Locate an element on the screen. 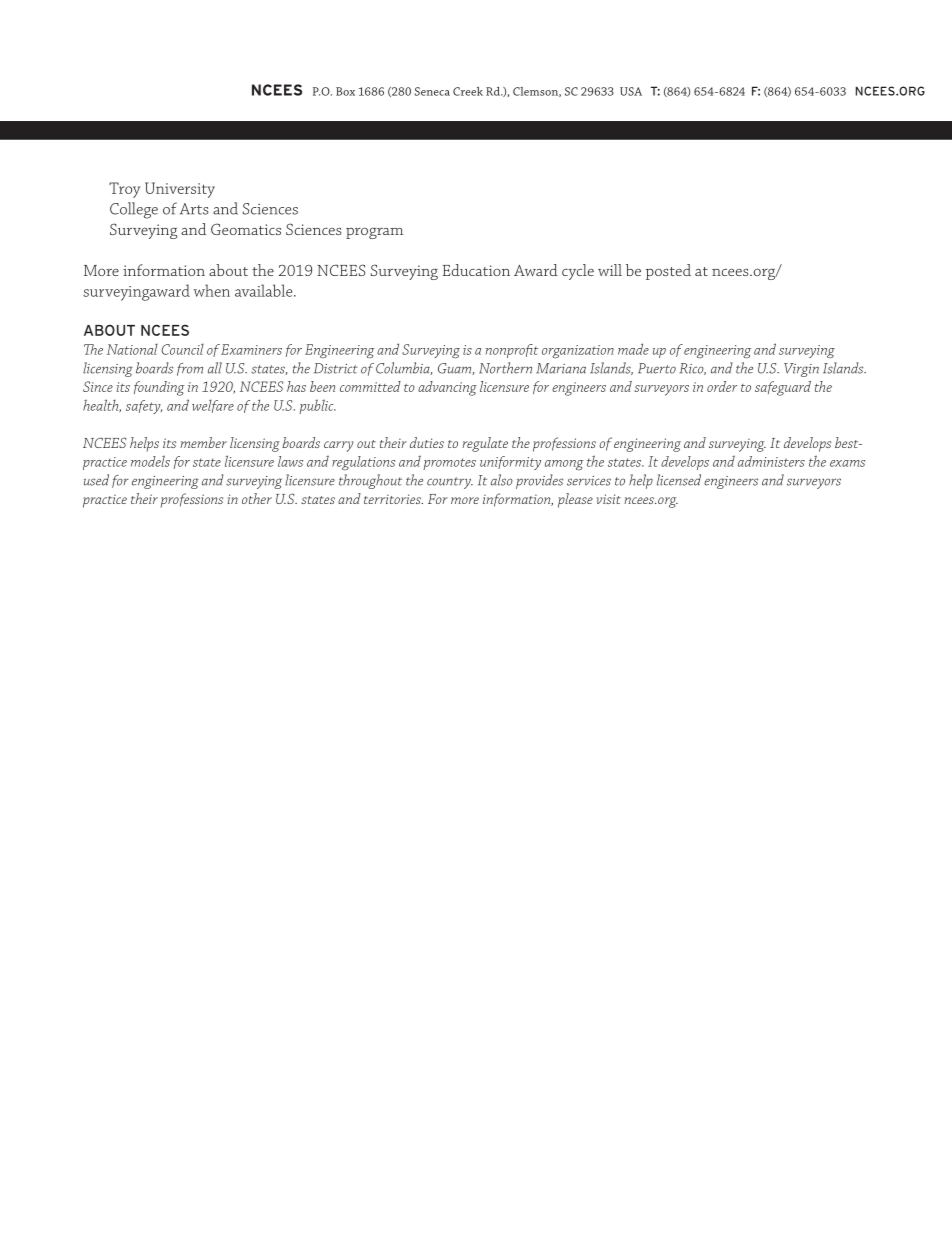 This screenshot has width=952, height=1233. Council is located at coordinates (182, 349).
